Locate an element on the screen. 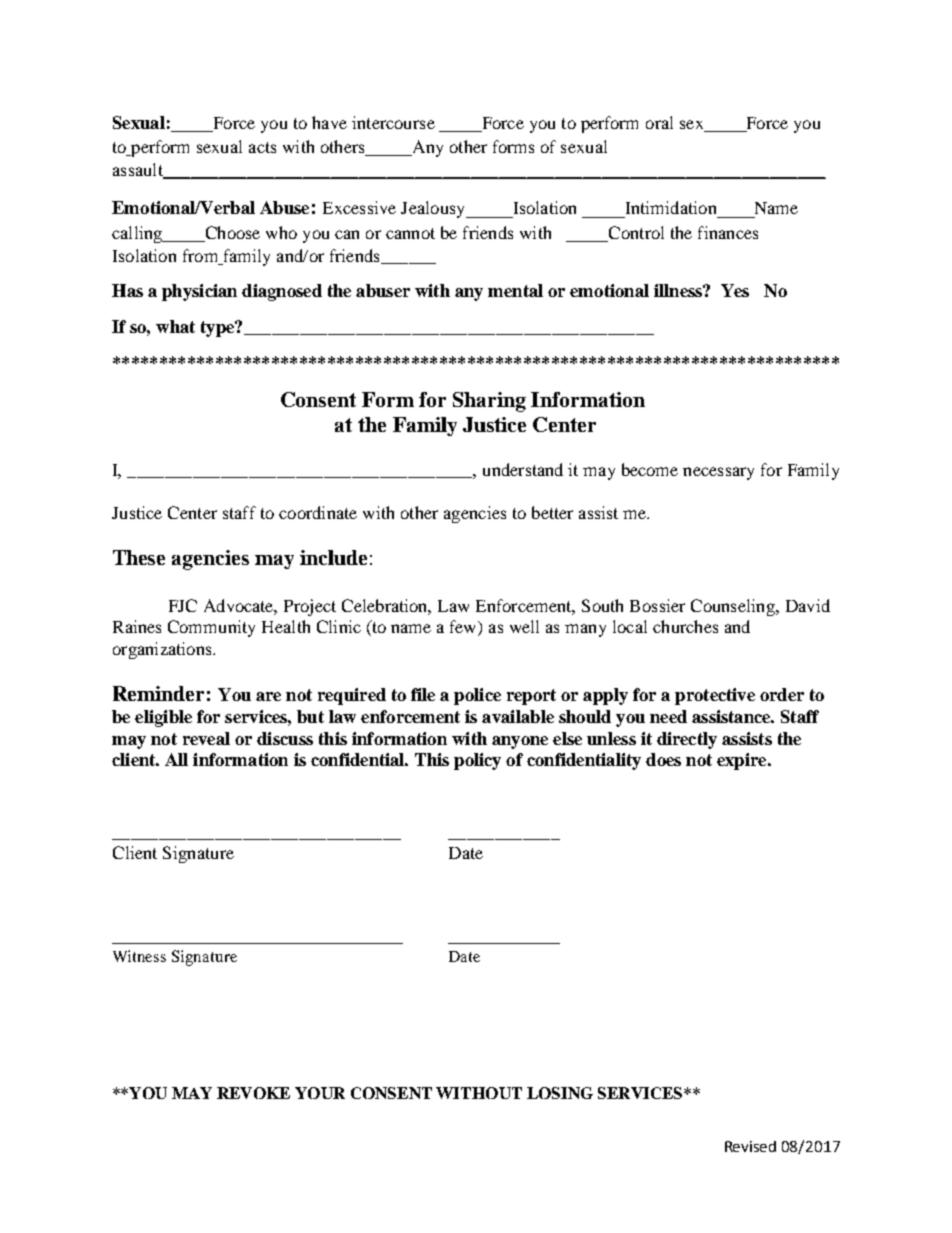 The width and height of the screenshot is (952, 1233). what is located at coordinates (175, 326).
